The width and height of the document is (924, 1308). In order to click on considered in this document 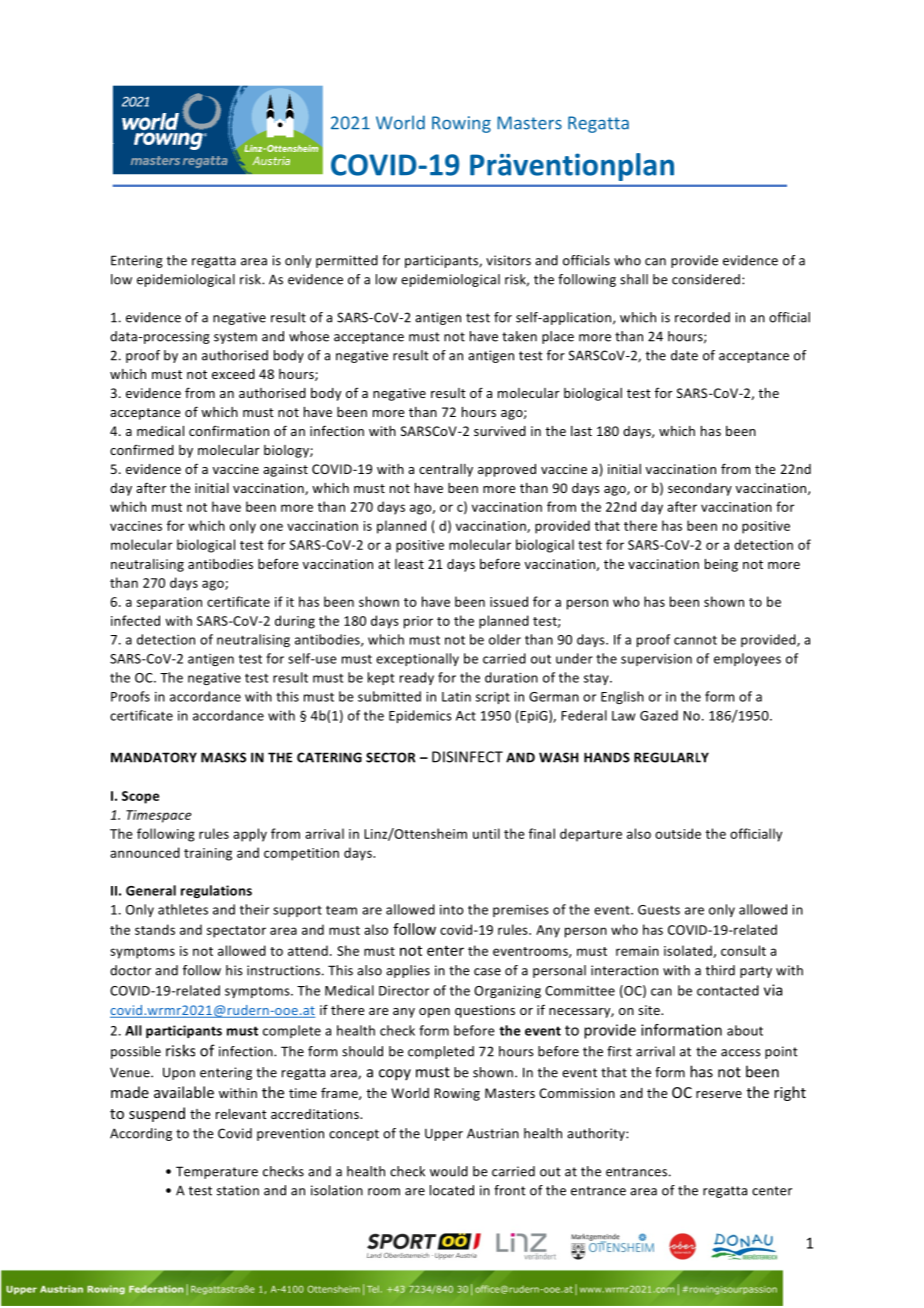, I will do `click(707, 279)`.
